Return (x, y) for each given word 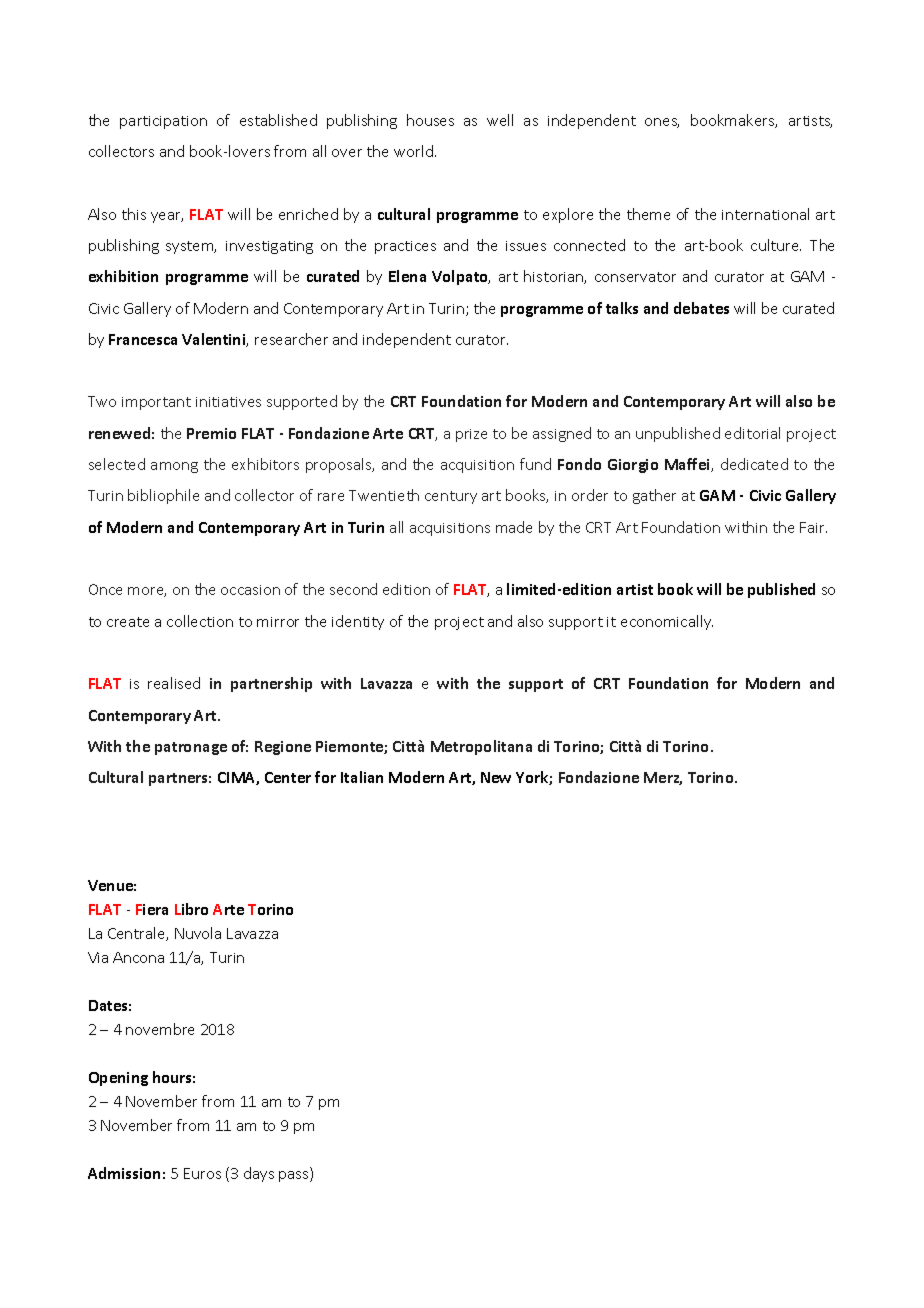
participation (163, 122)
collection (200, 621)
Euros (202, 1173)
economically (667, 622)
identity (358, 622)
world (413, 151)
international (765, 214)
